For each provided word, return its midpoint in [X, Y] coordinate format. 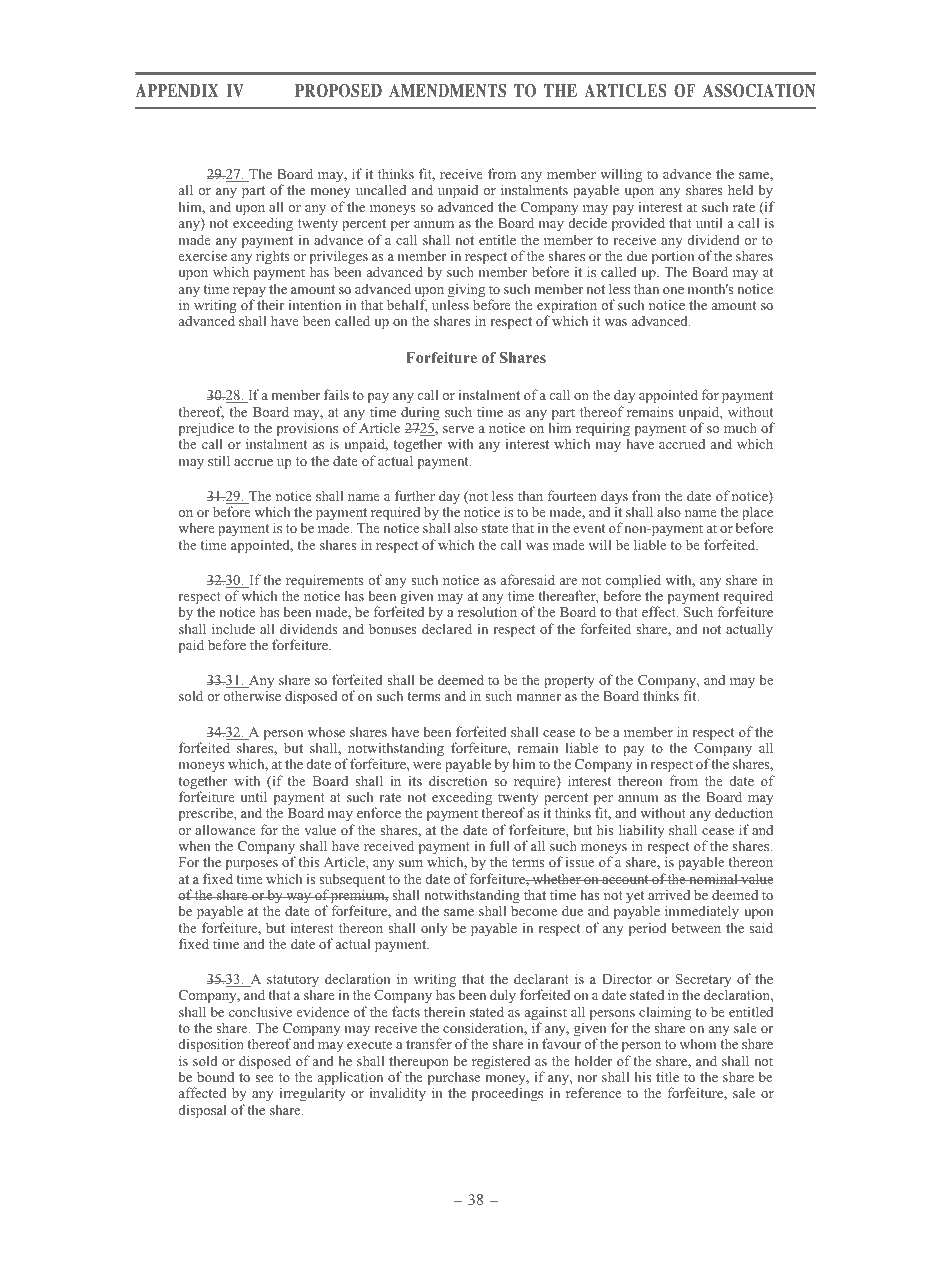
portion [673, 258]
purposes [252, 865]
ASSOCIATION [759, 91]
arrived [669, 895]
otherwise [252, 695]
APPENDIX [177, 90]
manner [538, 697]
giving [466, 291]
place [757, 514]
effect [660, 611]
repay [249, 293]
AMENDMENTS [447, 91]
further [415, 495]
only [434, 929]
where [196, 528]
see [264, 1078]
